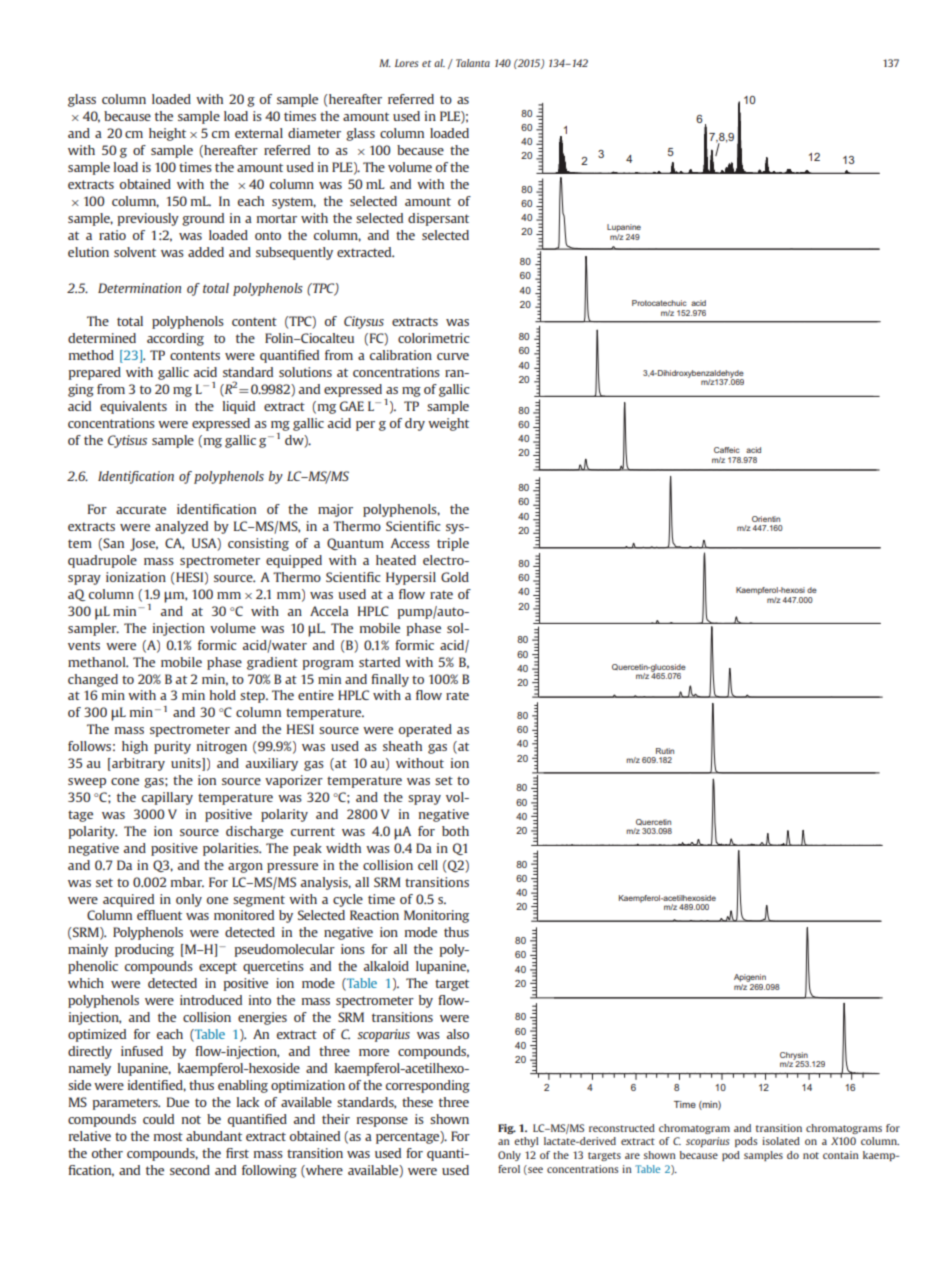 Image resolution: width=952 pixels, height=1270 pixels. Describe the element at coordinates (507, 1129) in the document. I see `Fig` at that location.
